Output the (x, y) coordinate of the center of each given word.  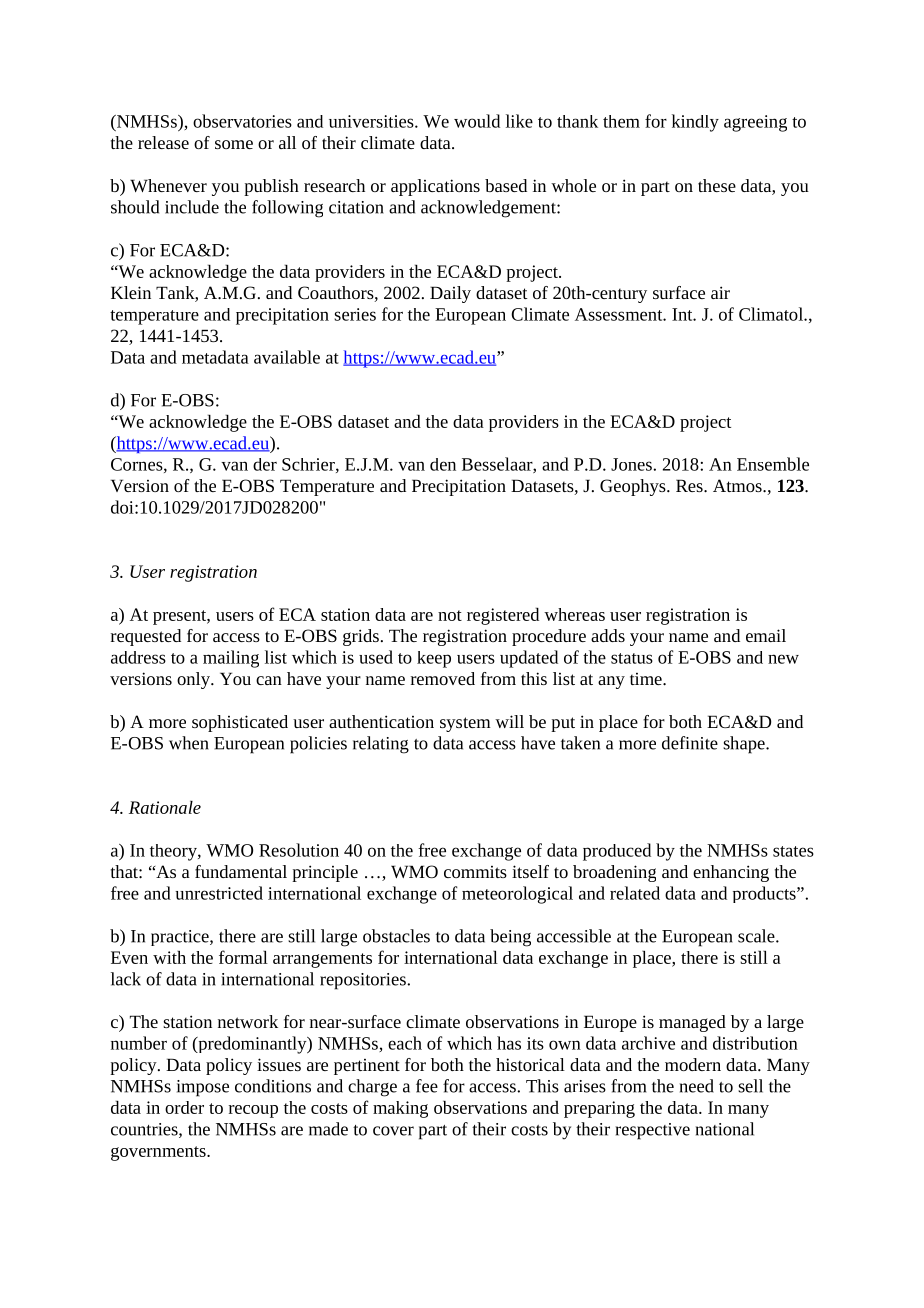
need (697, 1086)
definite (690, 743)
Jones (632, 464)
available (287, 357)
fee (427, 1086)
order (184, 1107)
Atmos (738, 485)
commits (475, 872)
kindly (695, 123)
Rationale (165, 807)
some (234, 144)
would (477, 121)
